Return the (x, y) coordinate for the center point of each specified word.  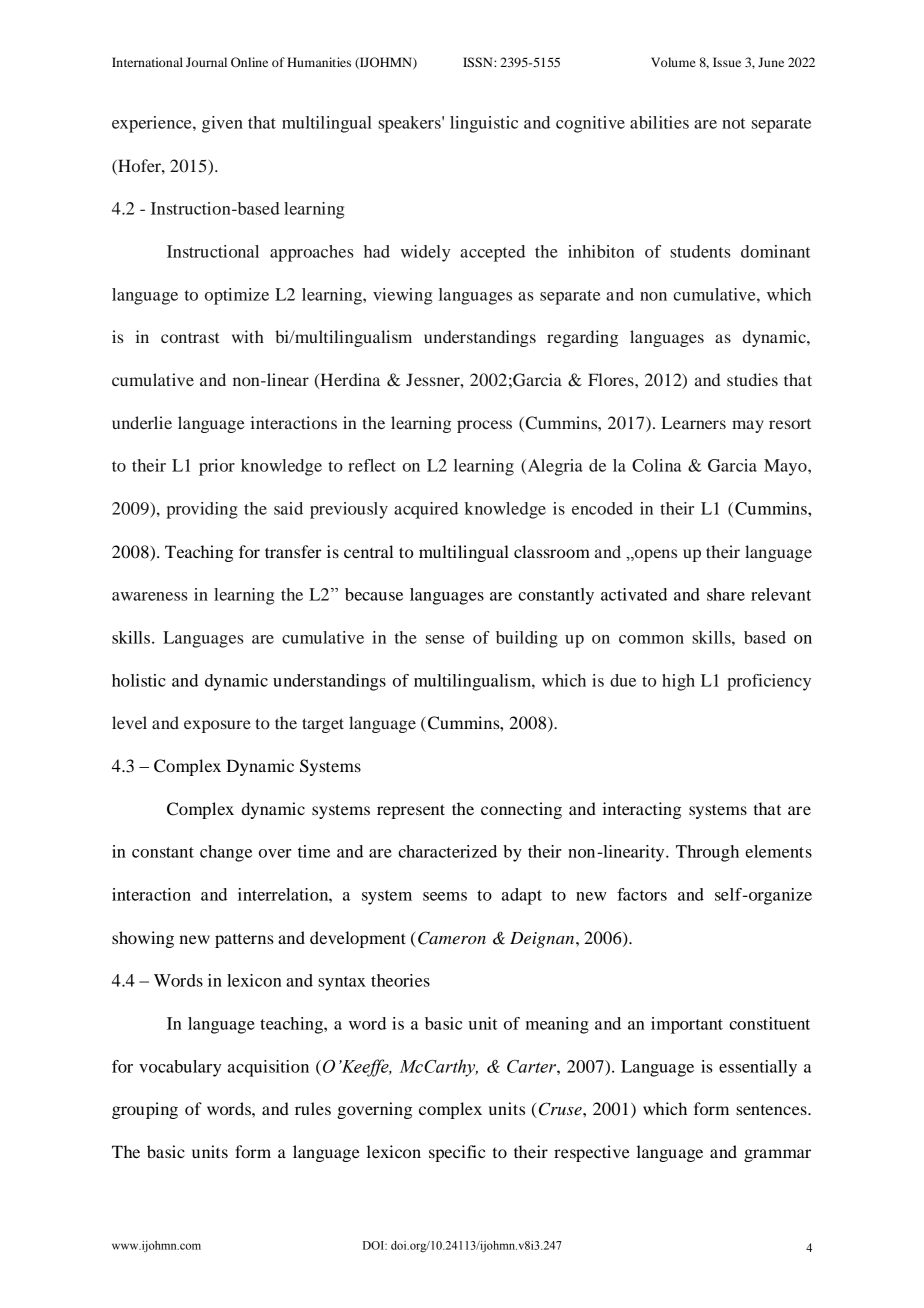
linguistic (484, 124)
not (733, 123)
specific (457, 1153)
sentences (772, 1110)
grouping (145, 1110)
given (222, 124)
